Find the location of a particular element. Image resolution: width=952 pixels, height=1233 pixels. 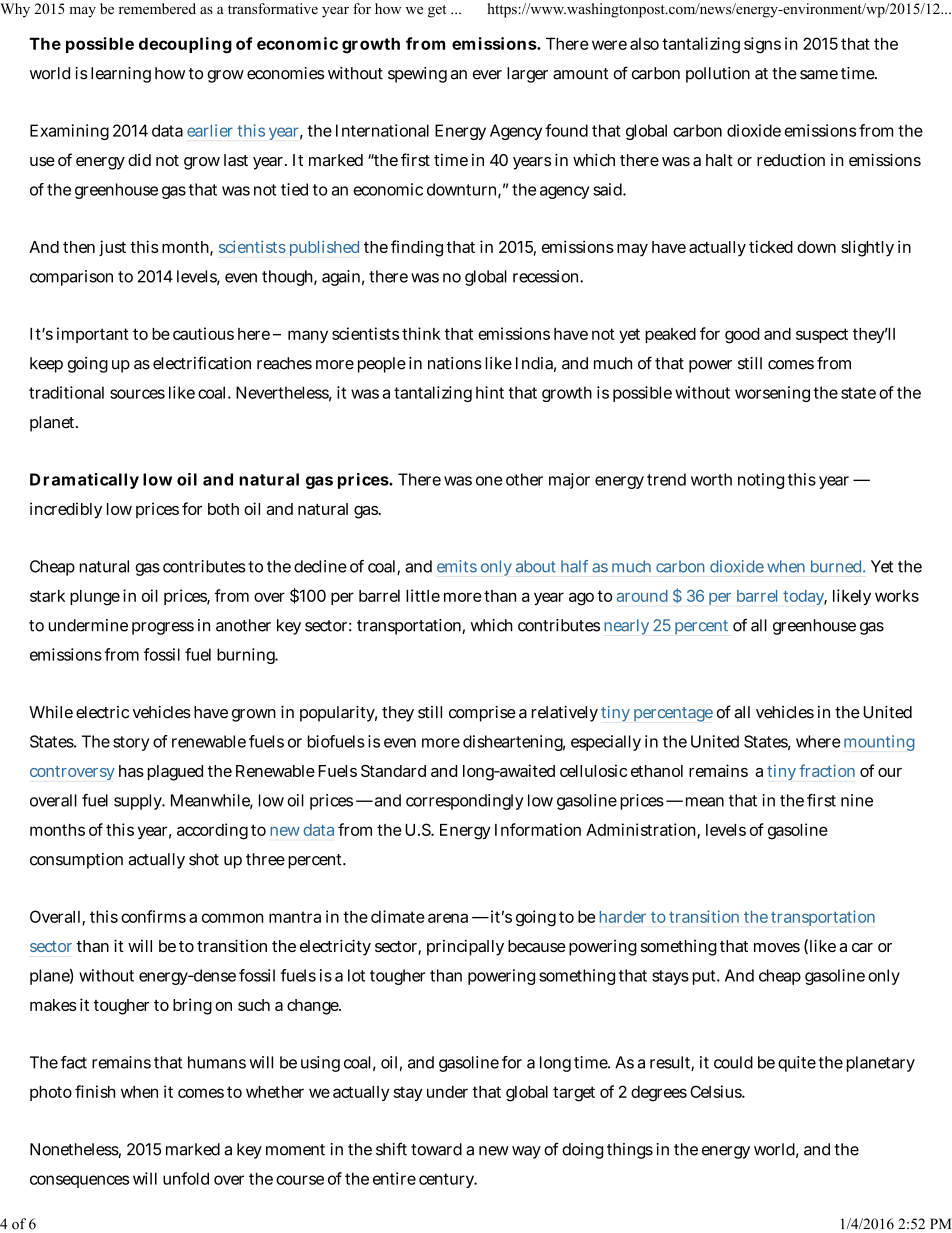

learning is located at coordinates (121, 75).
